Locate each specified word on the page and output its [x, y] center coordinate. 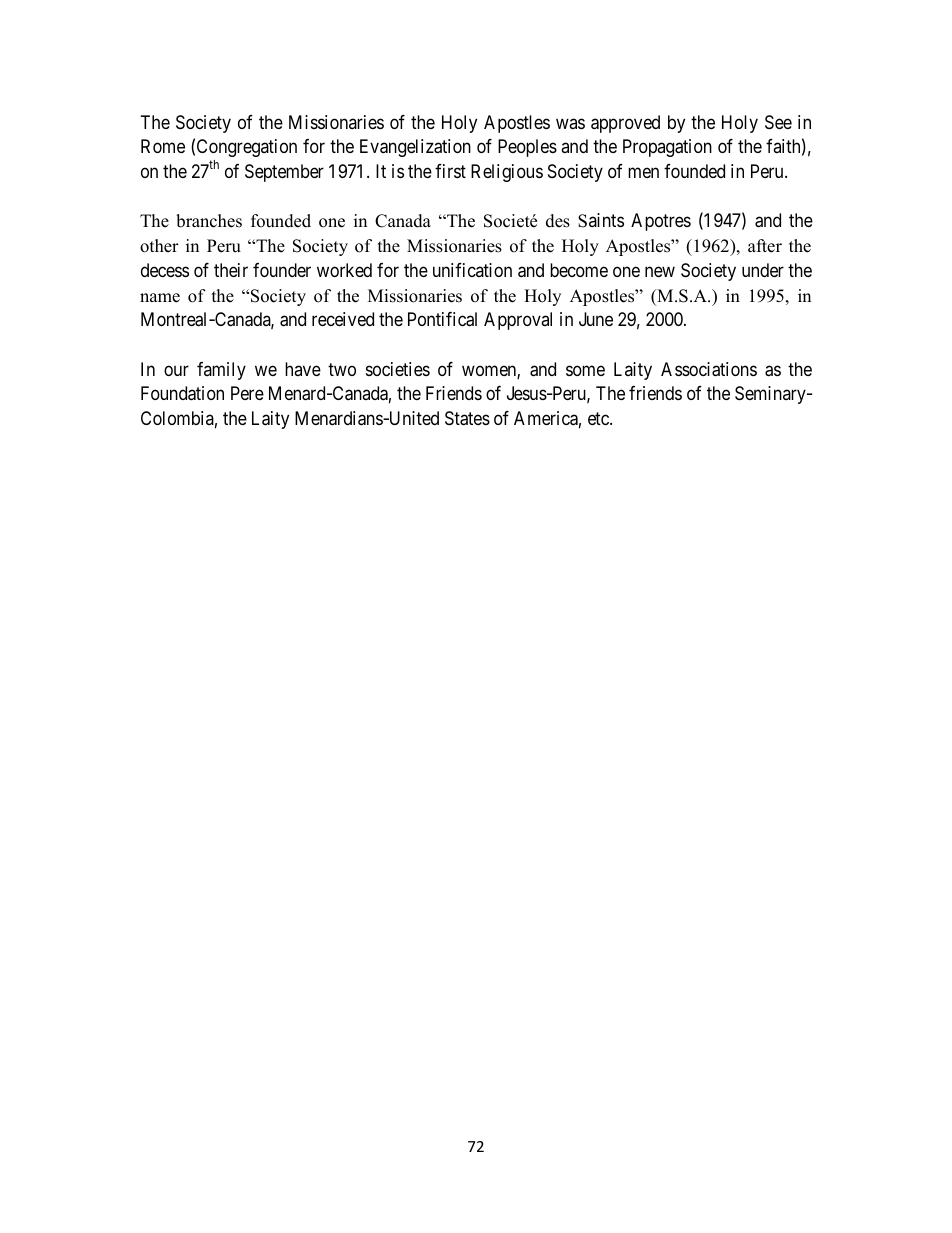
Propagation [667, 148]
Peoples [527, 148]
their [231, 270]
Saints [601, 220]
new [660, 271]
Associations [709, 369]
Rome [163, 146]
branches [209, 221]
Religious [507, 173]
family [221, 371]
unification [472, 270]
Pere [247, 393]
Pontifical [442, 319]
